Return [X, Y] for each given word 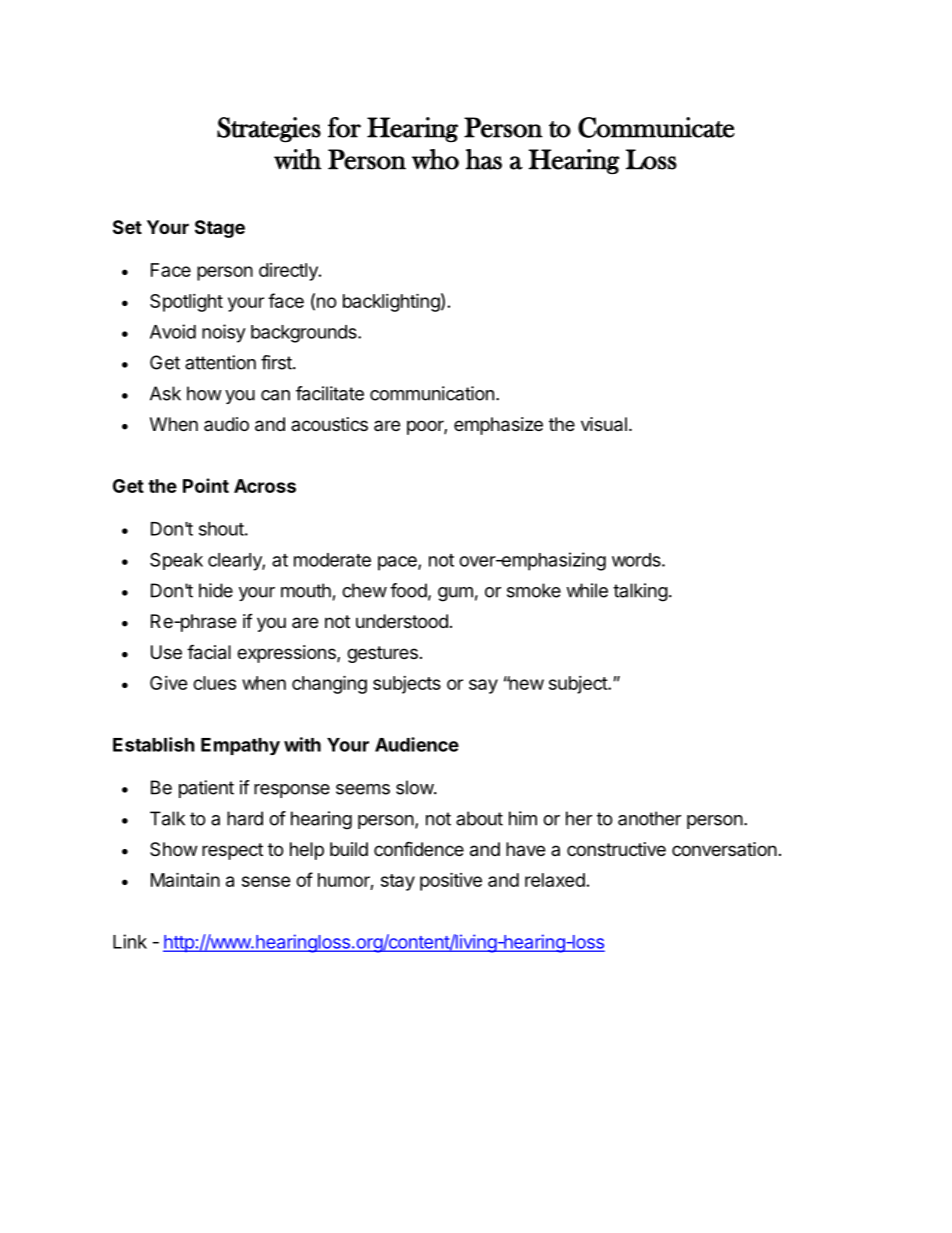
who [435, 159]
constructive [616, 849]
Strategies [269, 130]
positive [451, 881]
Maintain [185, 879]
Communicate [656, 127]
